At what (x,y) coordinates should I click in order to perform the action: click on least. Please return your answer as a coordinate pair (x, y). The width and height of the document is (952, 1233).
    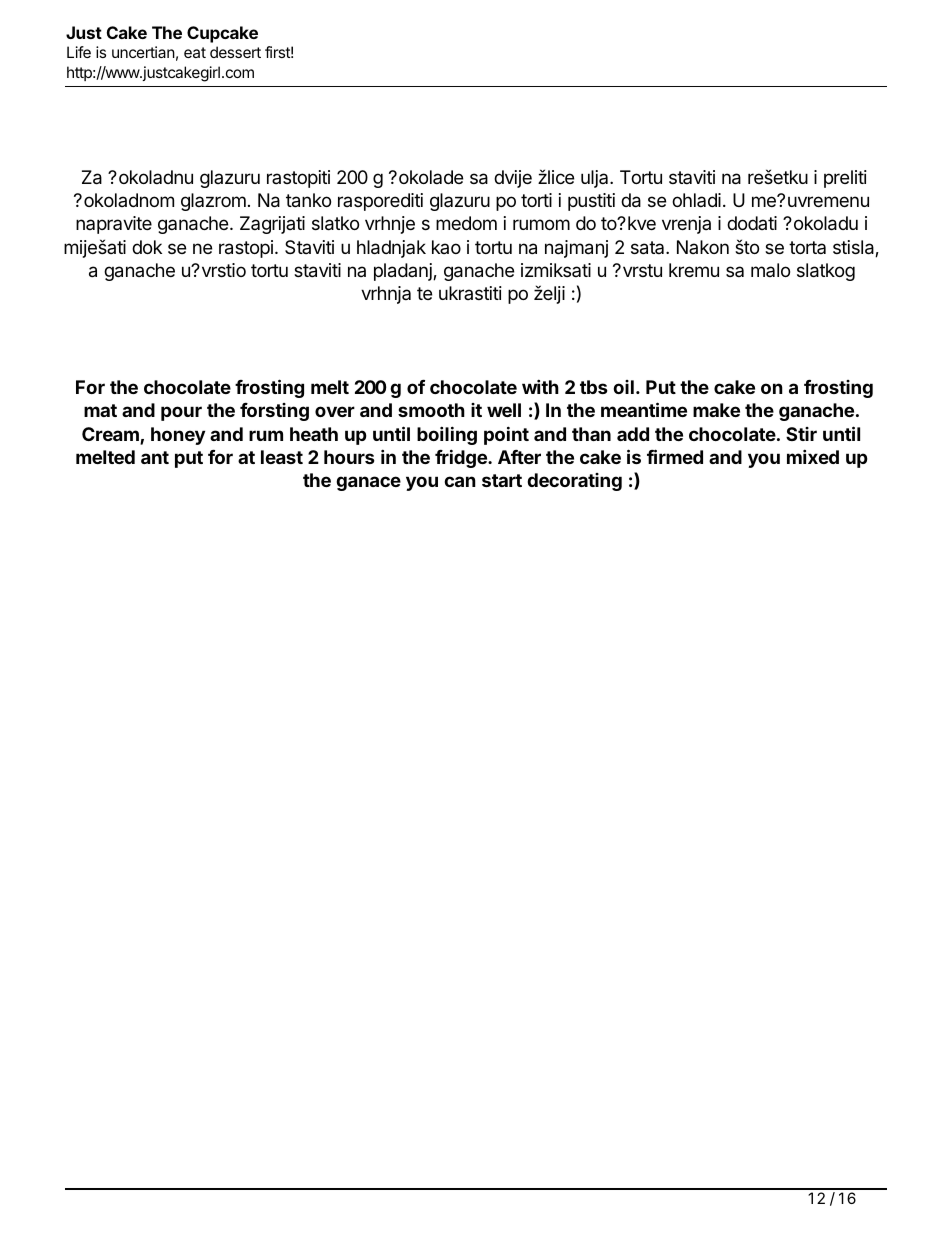
    Looking at the image, I should click on (282, 457).
